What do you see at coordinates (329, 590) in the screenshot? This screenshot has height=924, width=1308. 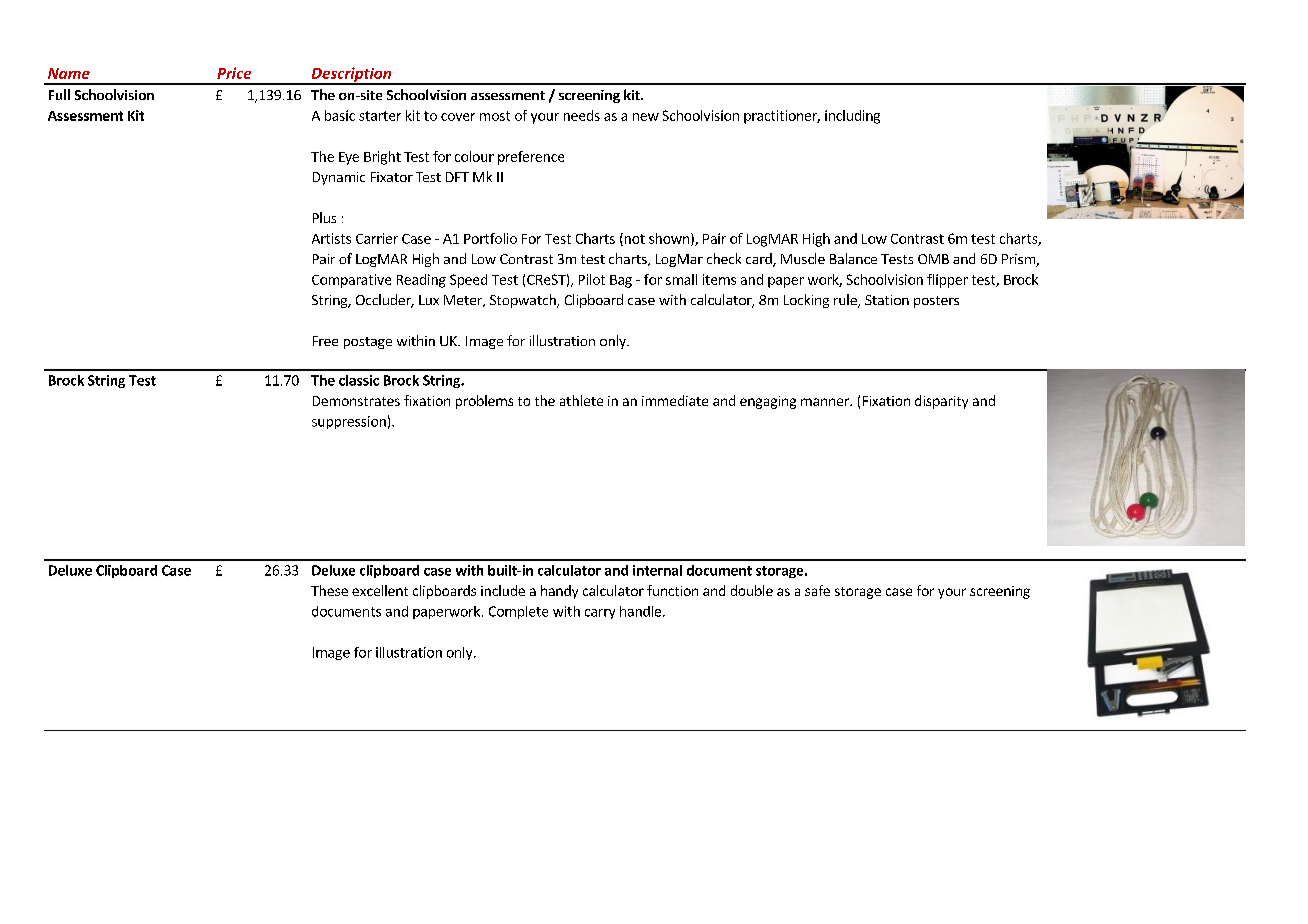 I see `These` at bounding box center [329, 590].
